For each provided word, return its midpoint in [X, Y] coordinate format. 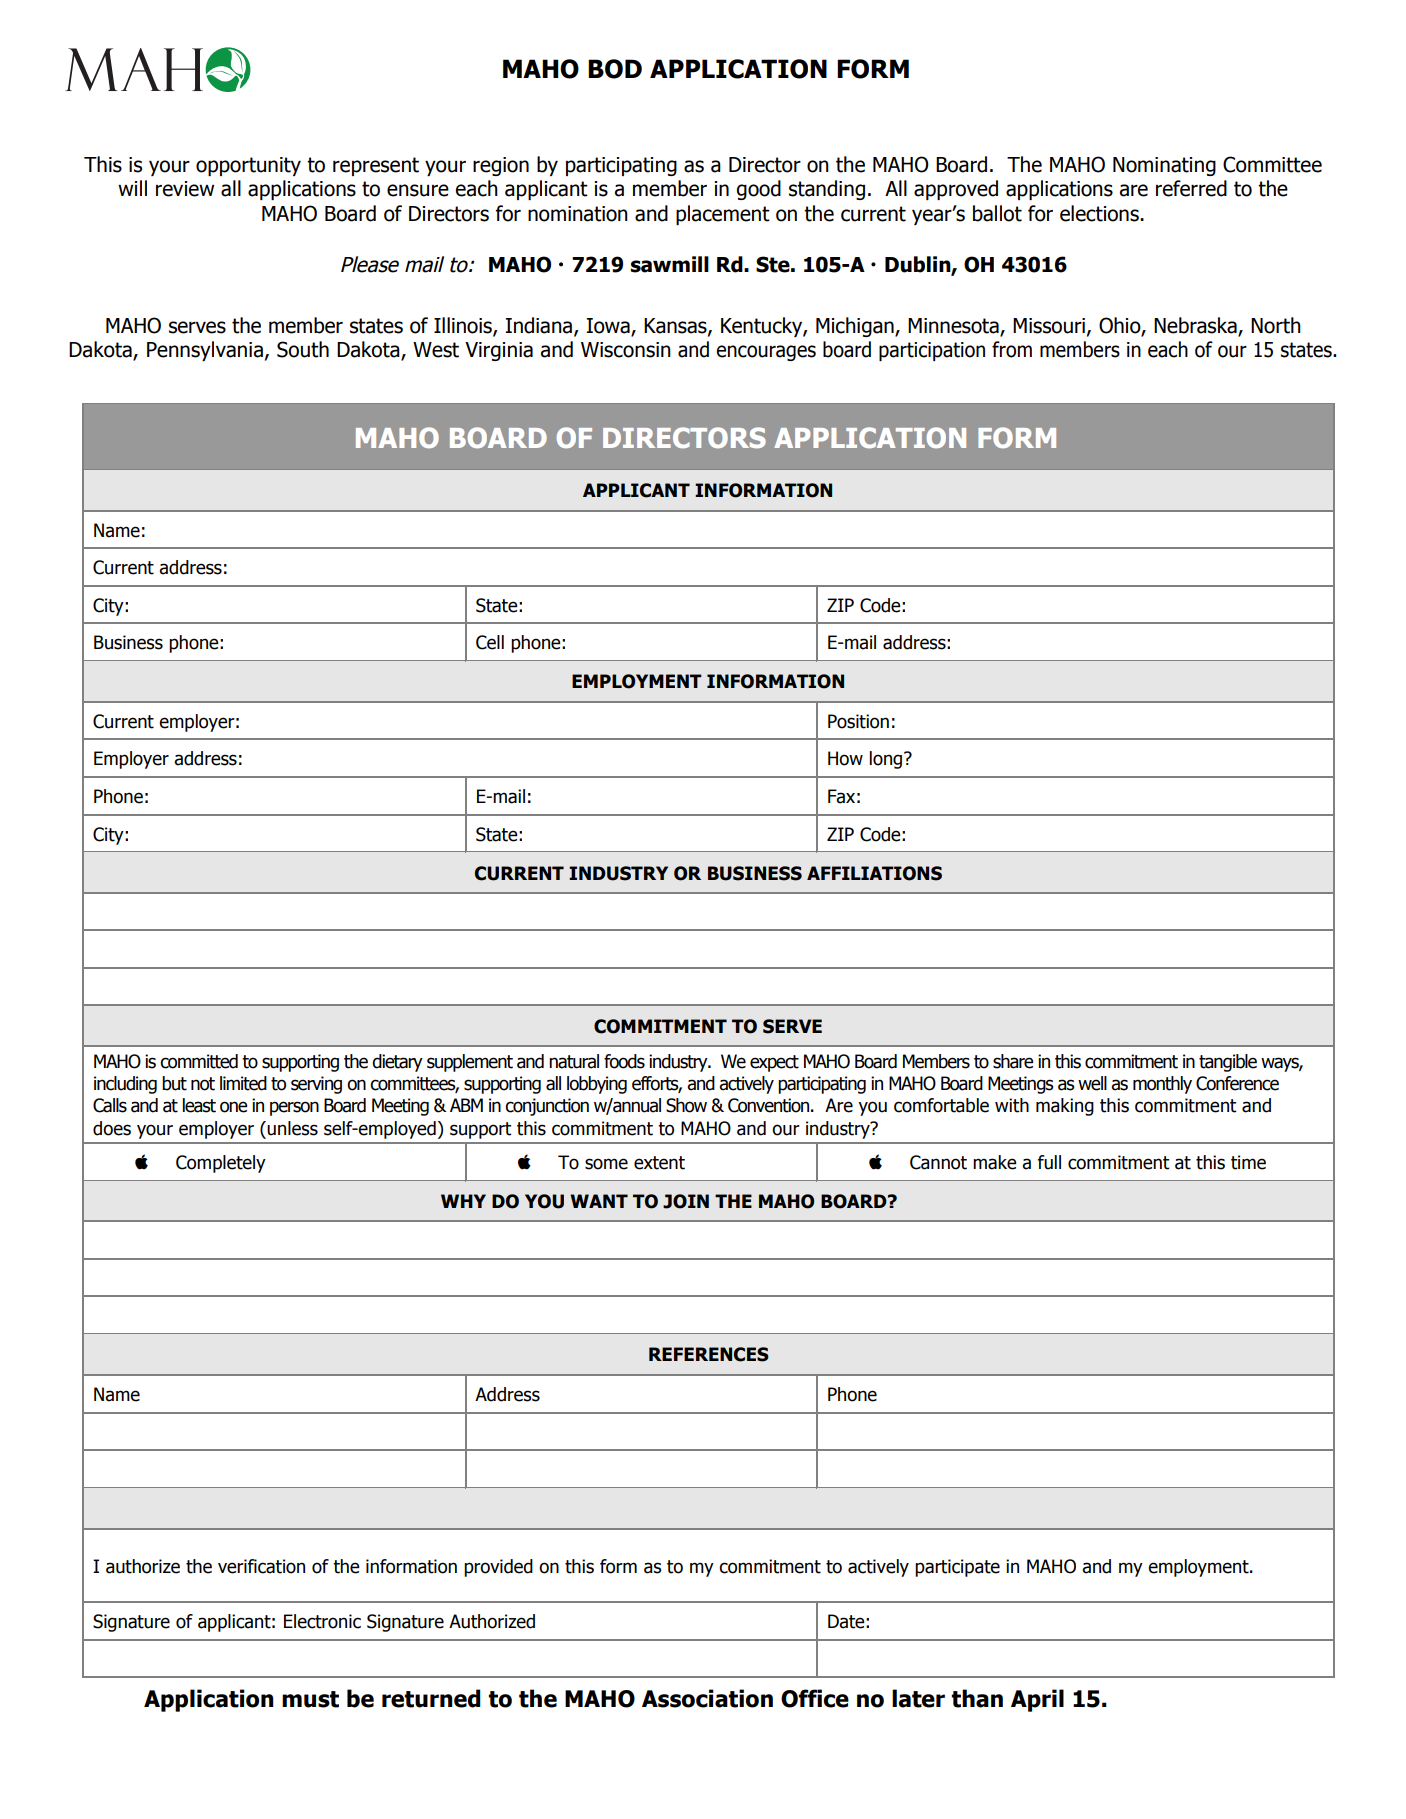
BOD [615, 69]
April [1037, 1700]
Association [707, 1698]
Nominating [1164, 166]
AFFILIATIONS [874, 873]
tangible [1228, 1063]
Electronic [322, 1621]
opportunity [248, 166]
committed [199, 1061]
